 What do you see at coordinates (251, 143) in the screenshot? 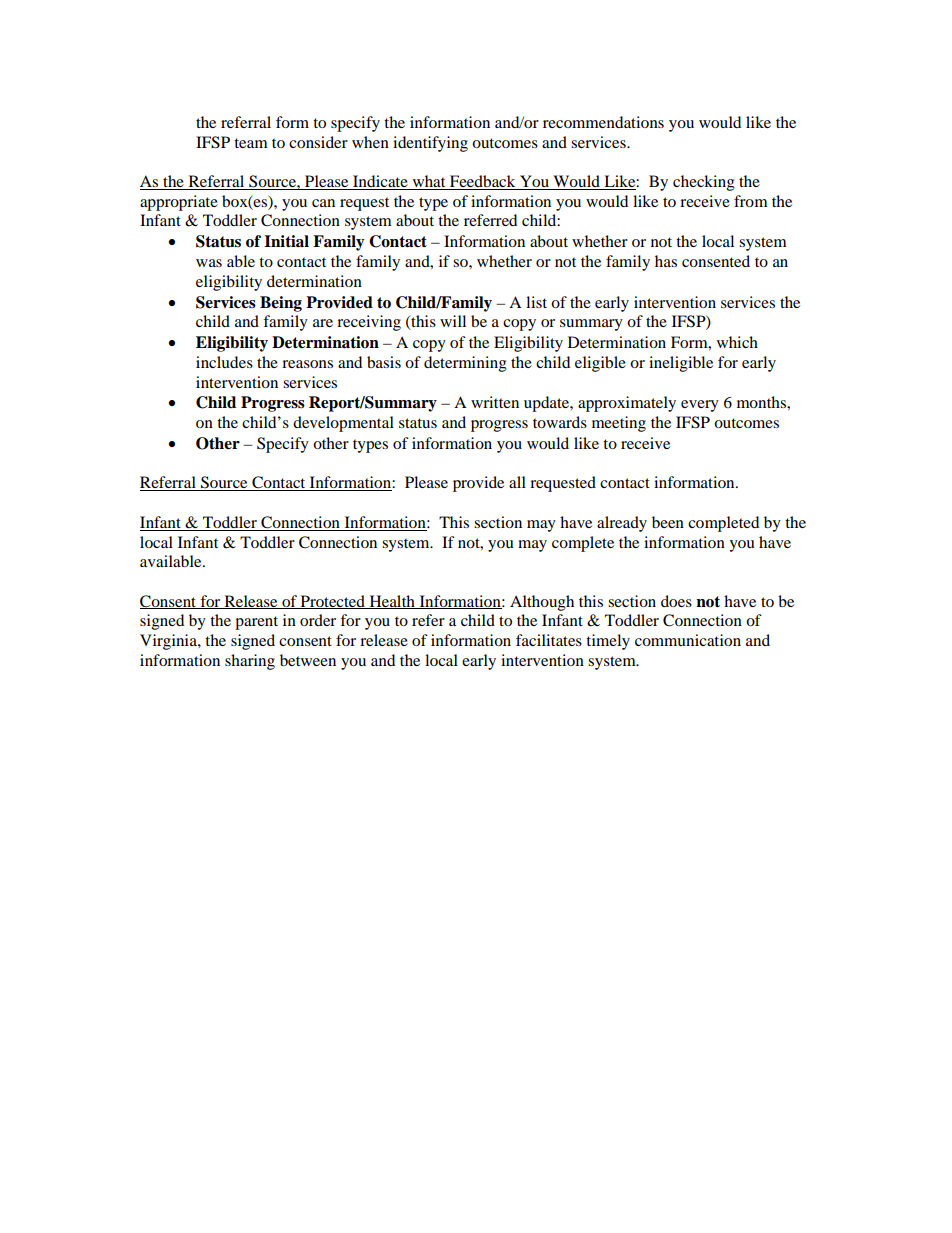
I see `team` at bounding box center [251, 143].
